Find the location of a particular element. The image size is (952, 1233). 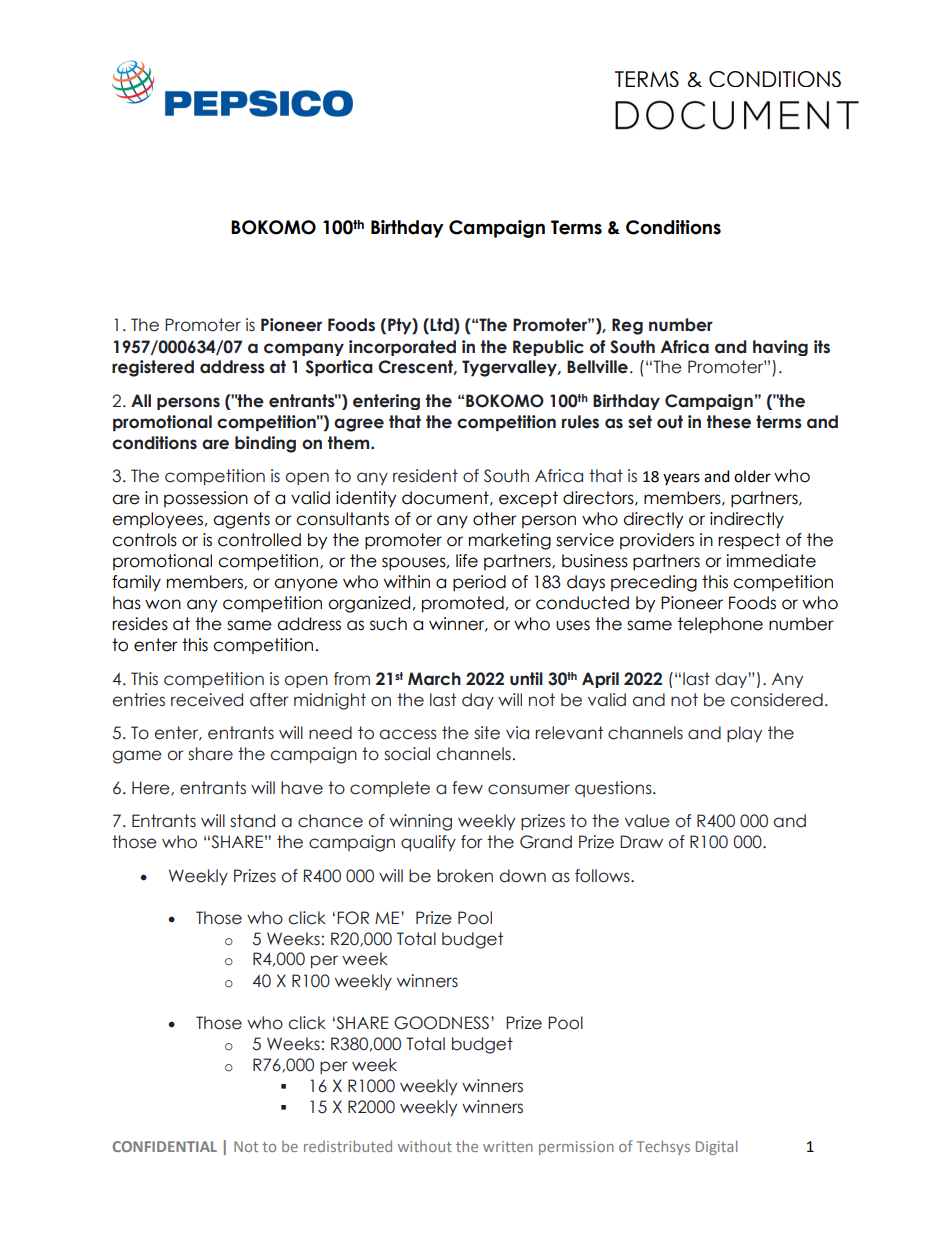

incorporated is located at coordinates (402, 348).
